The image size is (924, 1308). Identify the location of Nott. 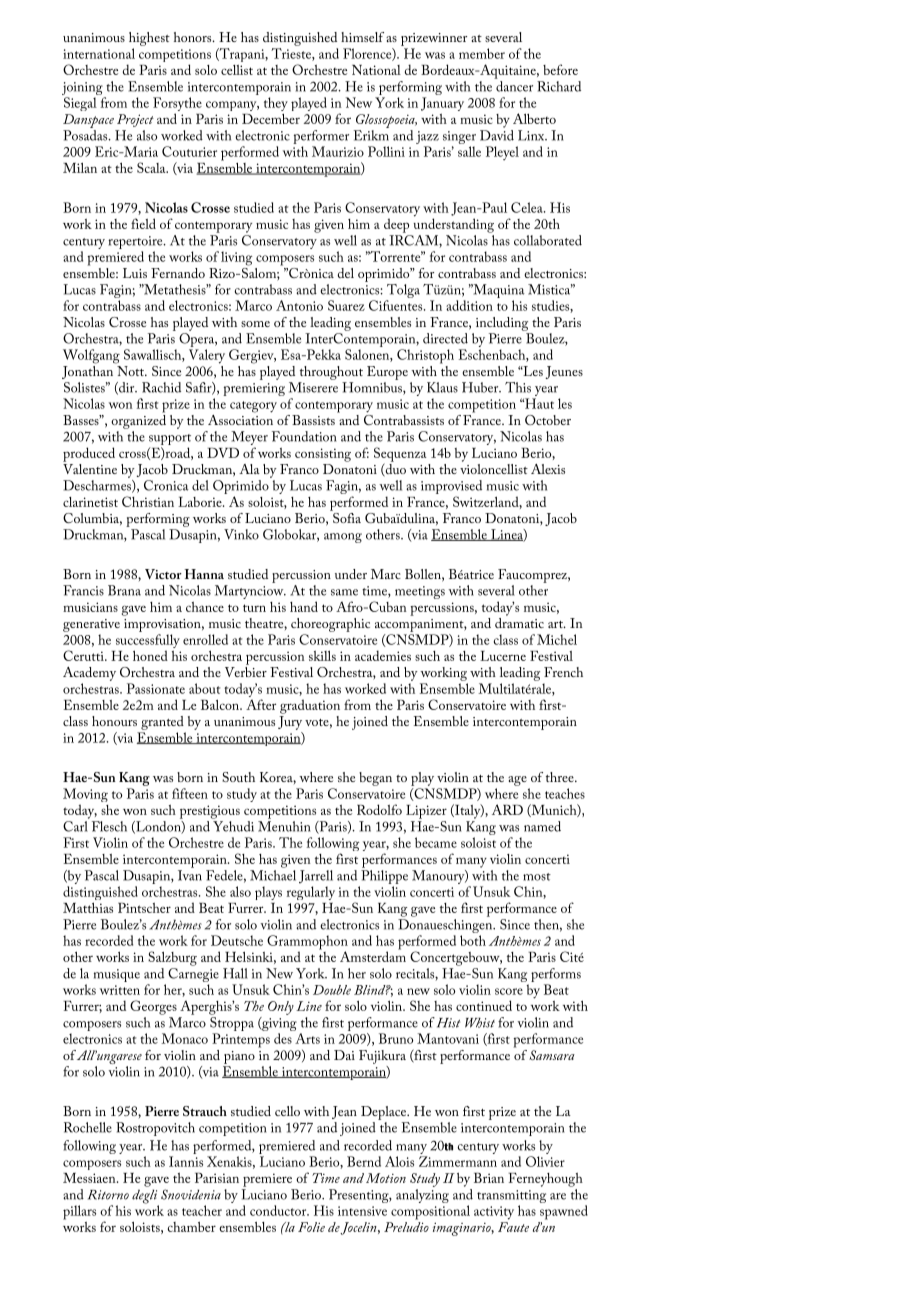
(132, 371).
